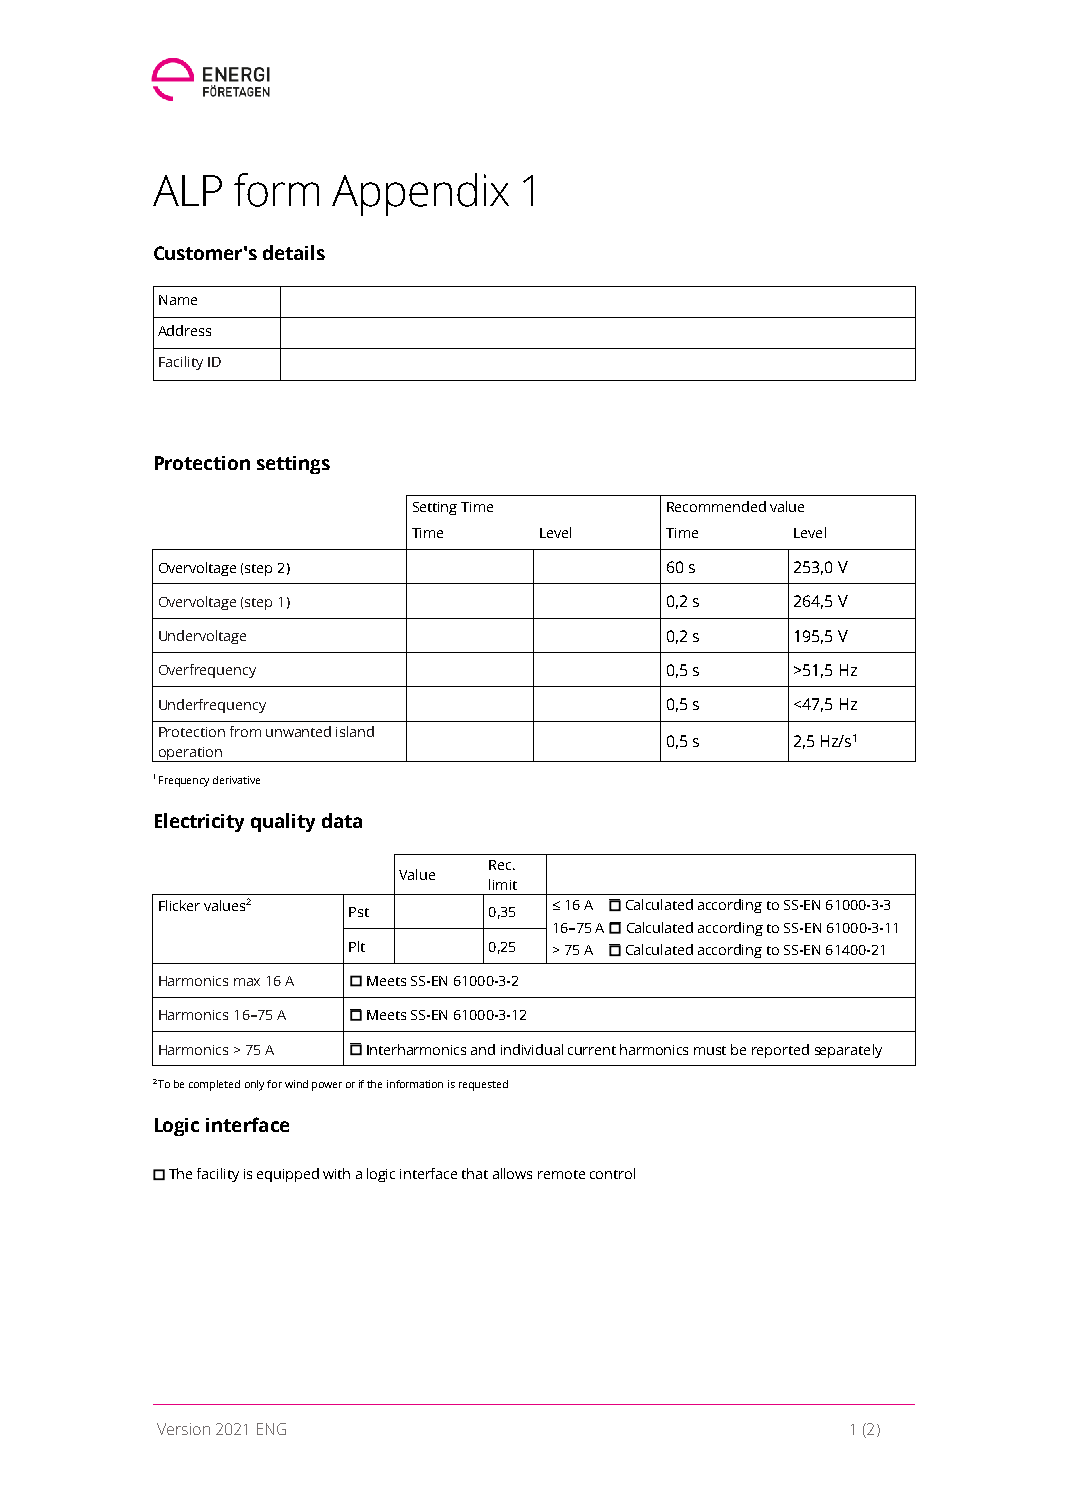 The width and height of the screenshot is (1068, 1510). I want to click on island, so click(355, 731).
